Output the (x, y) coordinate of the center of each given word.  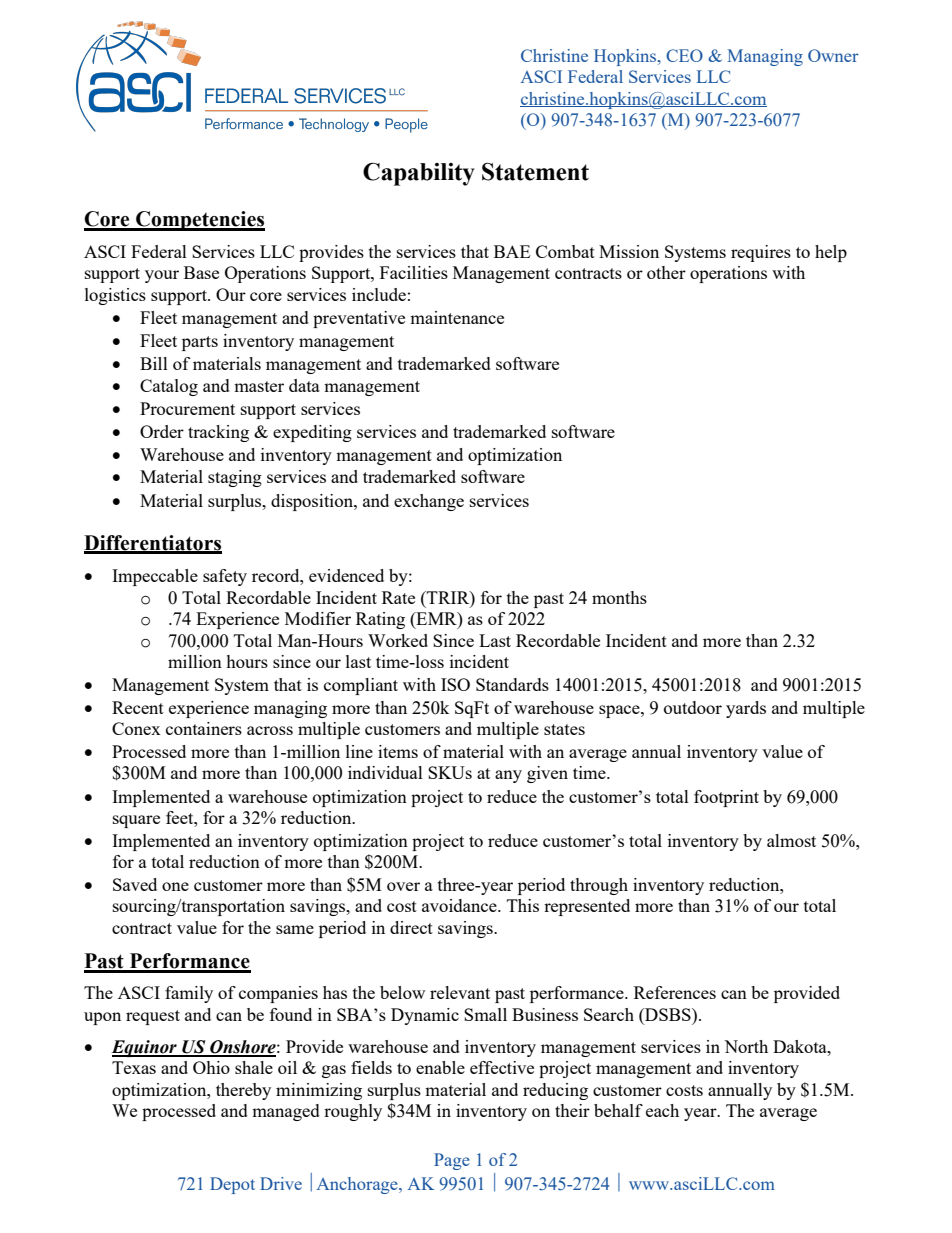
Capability (419, 174)
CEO (684, 55)
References (675, 992)
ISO (455, 684)
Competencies (199, 221)
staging (235, 478)
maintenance (457, 317)
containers (204, 728)
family (189, 994)
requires (761, 253)
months (619, 597)
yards (746, 709)
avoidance (460, 905)
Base (201, 272)
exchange (429, 502)
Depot (232, 1185)
